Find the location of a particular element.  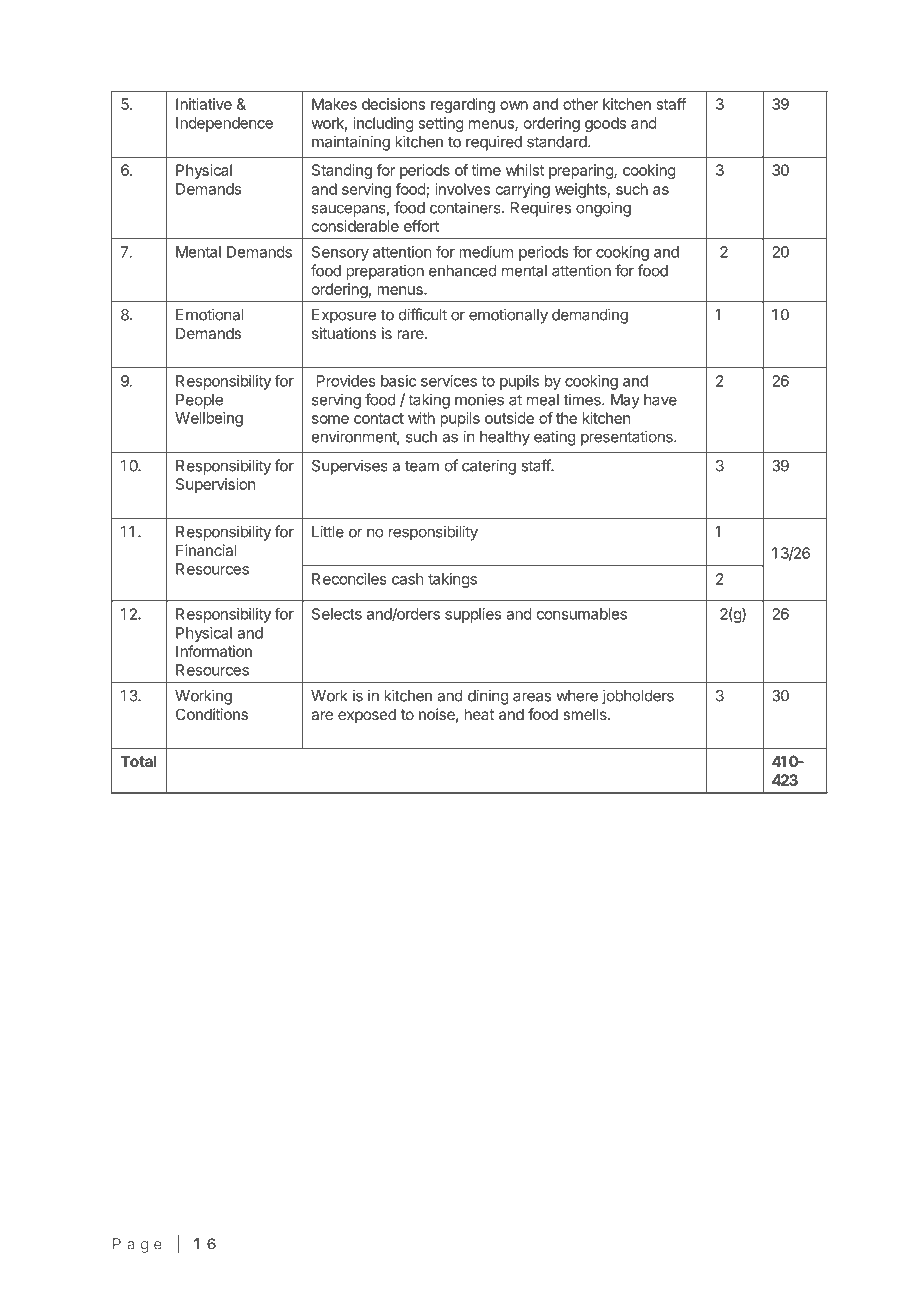

Supervision is located at coordinates (215, 485).
